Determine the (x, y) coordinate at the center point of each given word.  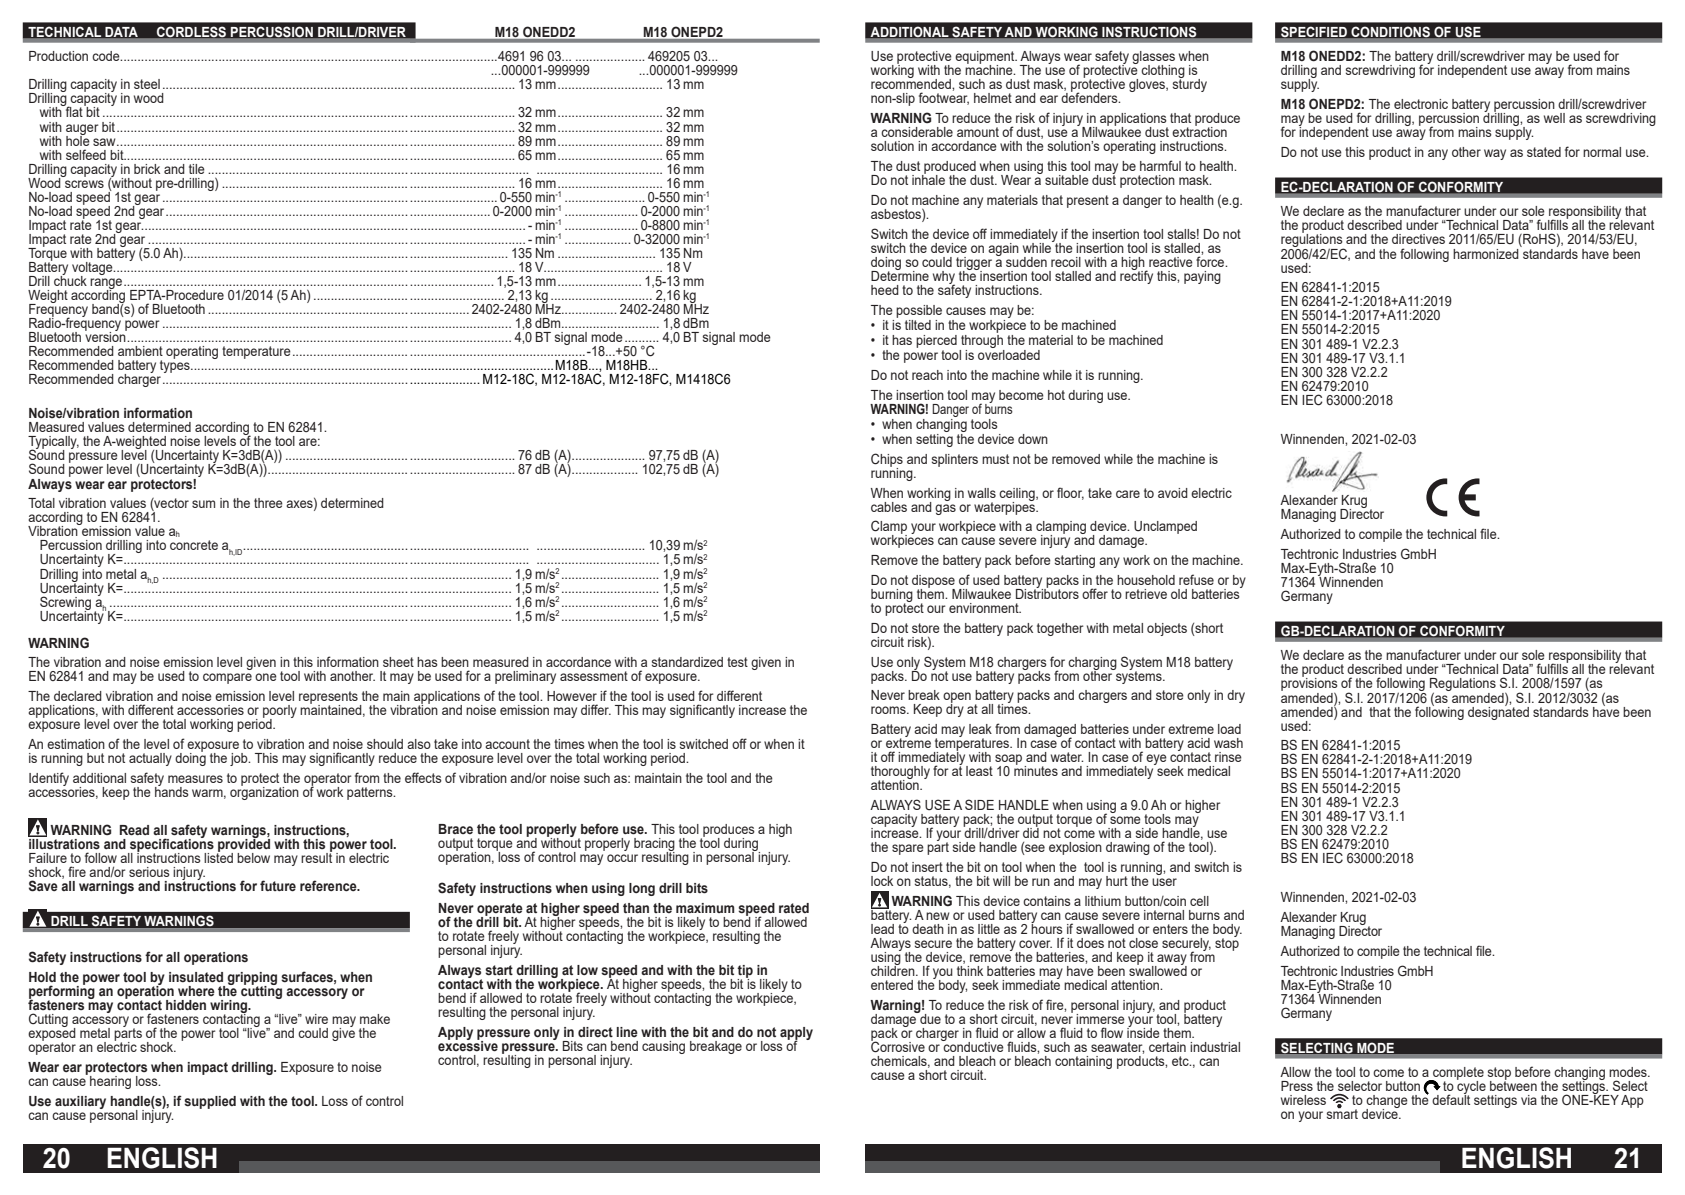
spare (908, 849)
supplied (210, 1102)
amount (978, 132)
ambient (140, 351)
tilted (918, 325)
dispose (933, 582)
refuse (1196, 579)
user (1164, 882)
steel (147, 84)
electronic (1421, 104)
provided (243, 845)
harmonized (1487, 252)
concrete (194, 545)
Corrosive (898, 1046)
